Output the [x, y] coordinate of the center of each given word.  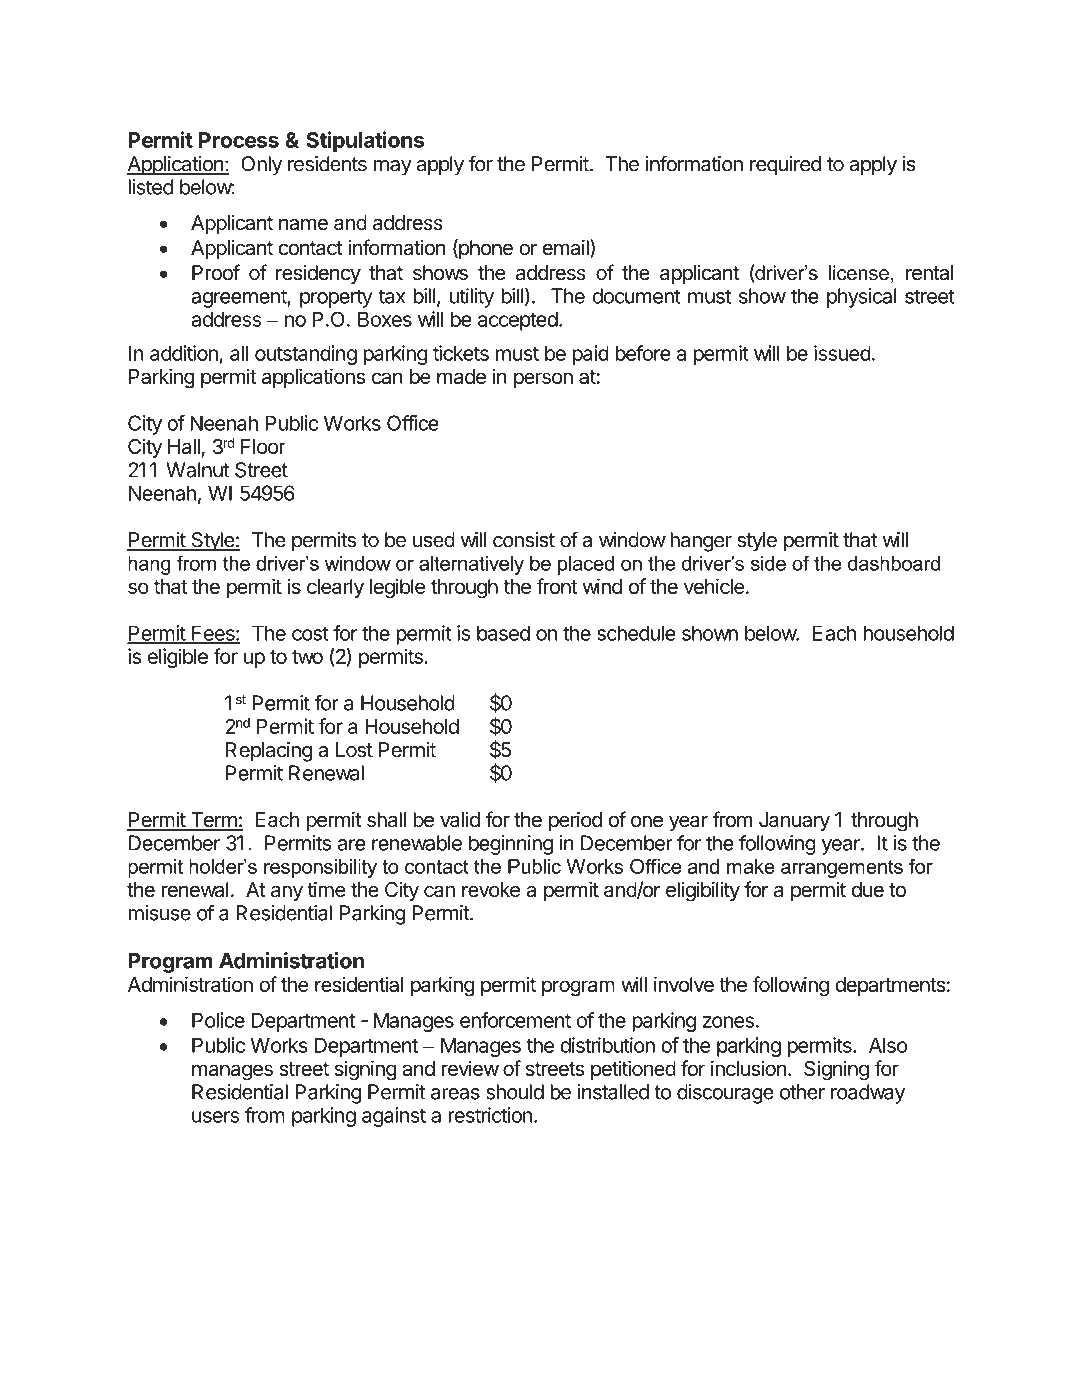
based [503, 633]
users [215, 1117]
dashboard [894, 563]
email [566, 248]
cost [310, 633]
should [515, 1092]
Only [261, 166]
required [785, 166]
